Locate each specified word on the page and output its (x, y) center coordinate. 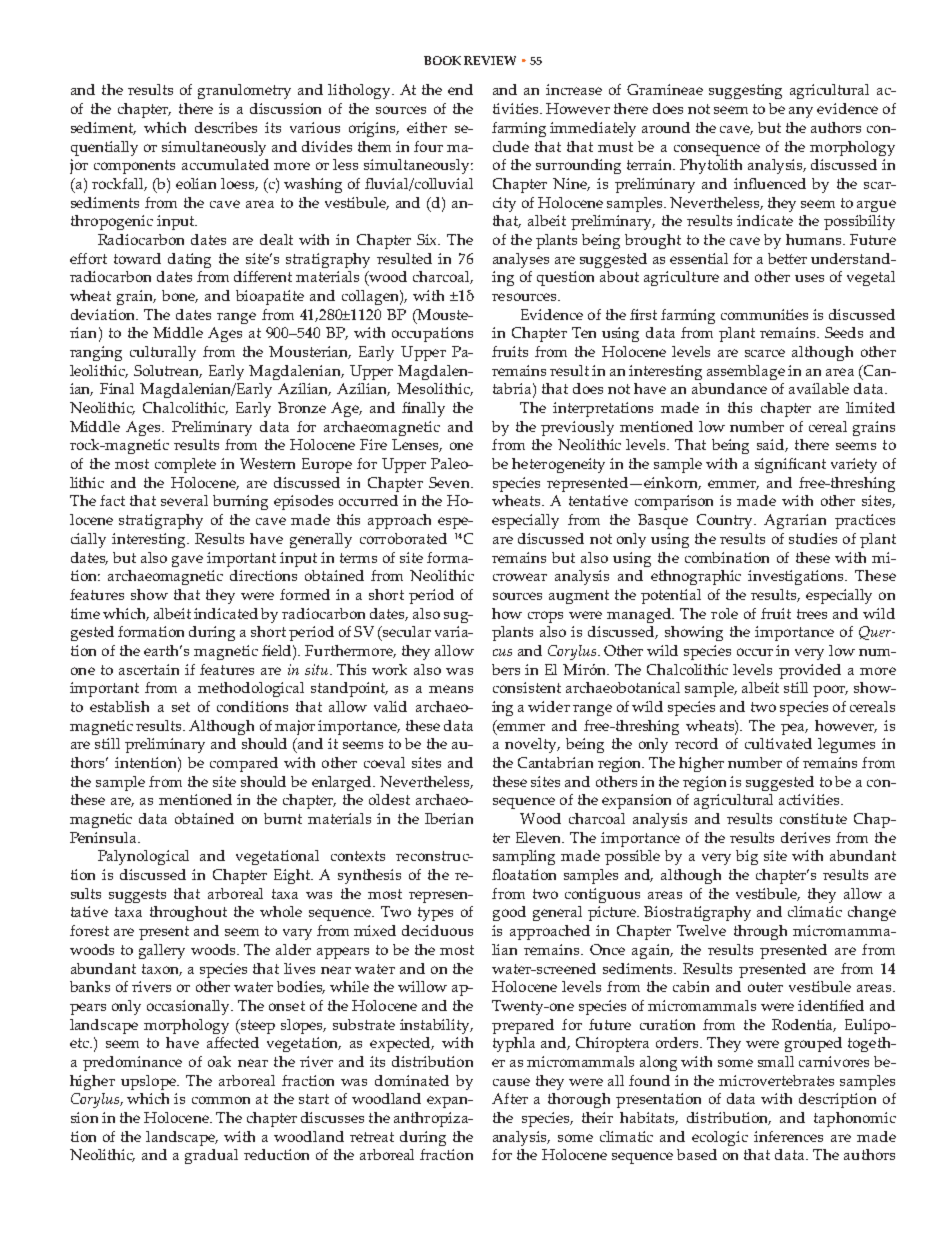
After (510, 1098)
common (221, 1100)
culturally (163, 353)
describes (226, 127)
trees (812, 614)
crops (545, 617)
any (801, 112)
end (460, 89)
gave (187, 561)
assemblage (746, 372)
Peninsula (104, 837)
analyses (521, 260)
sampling (524, 857)
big (747, 857)
